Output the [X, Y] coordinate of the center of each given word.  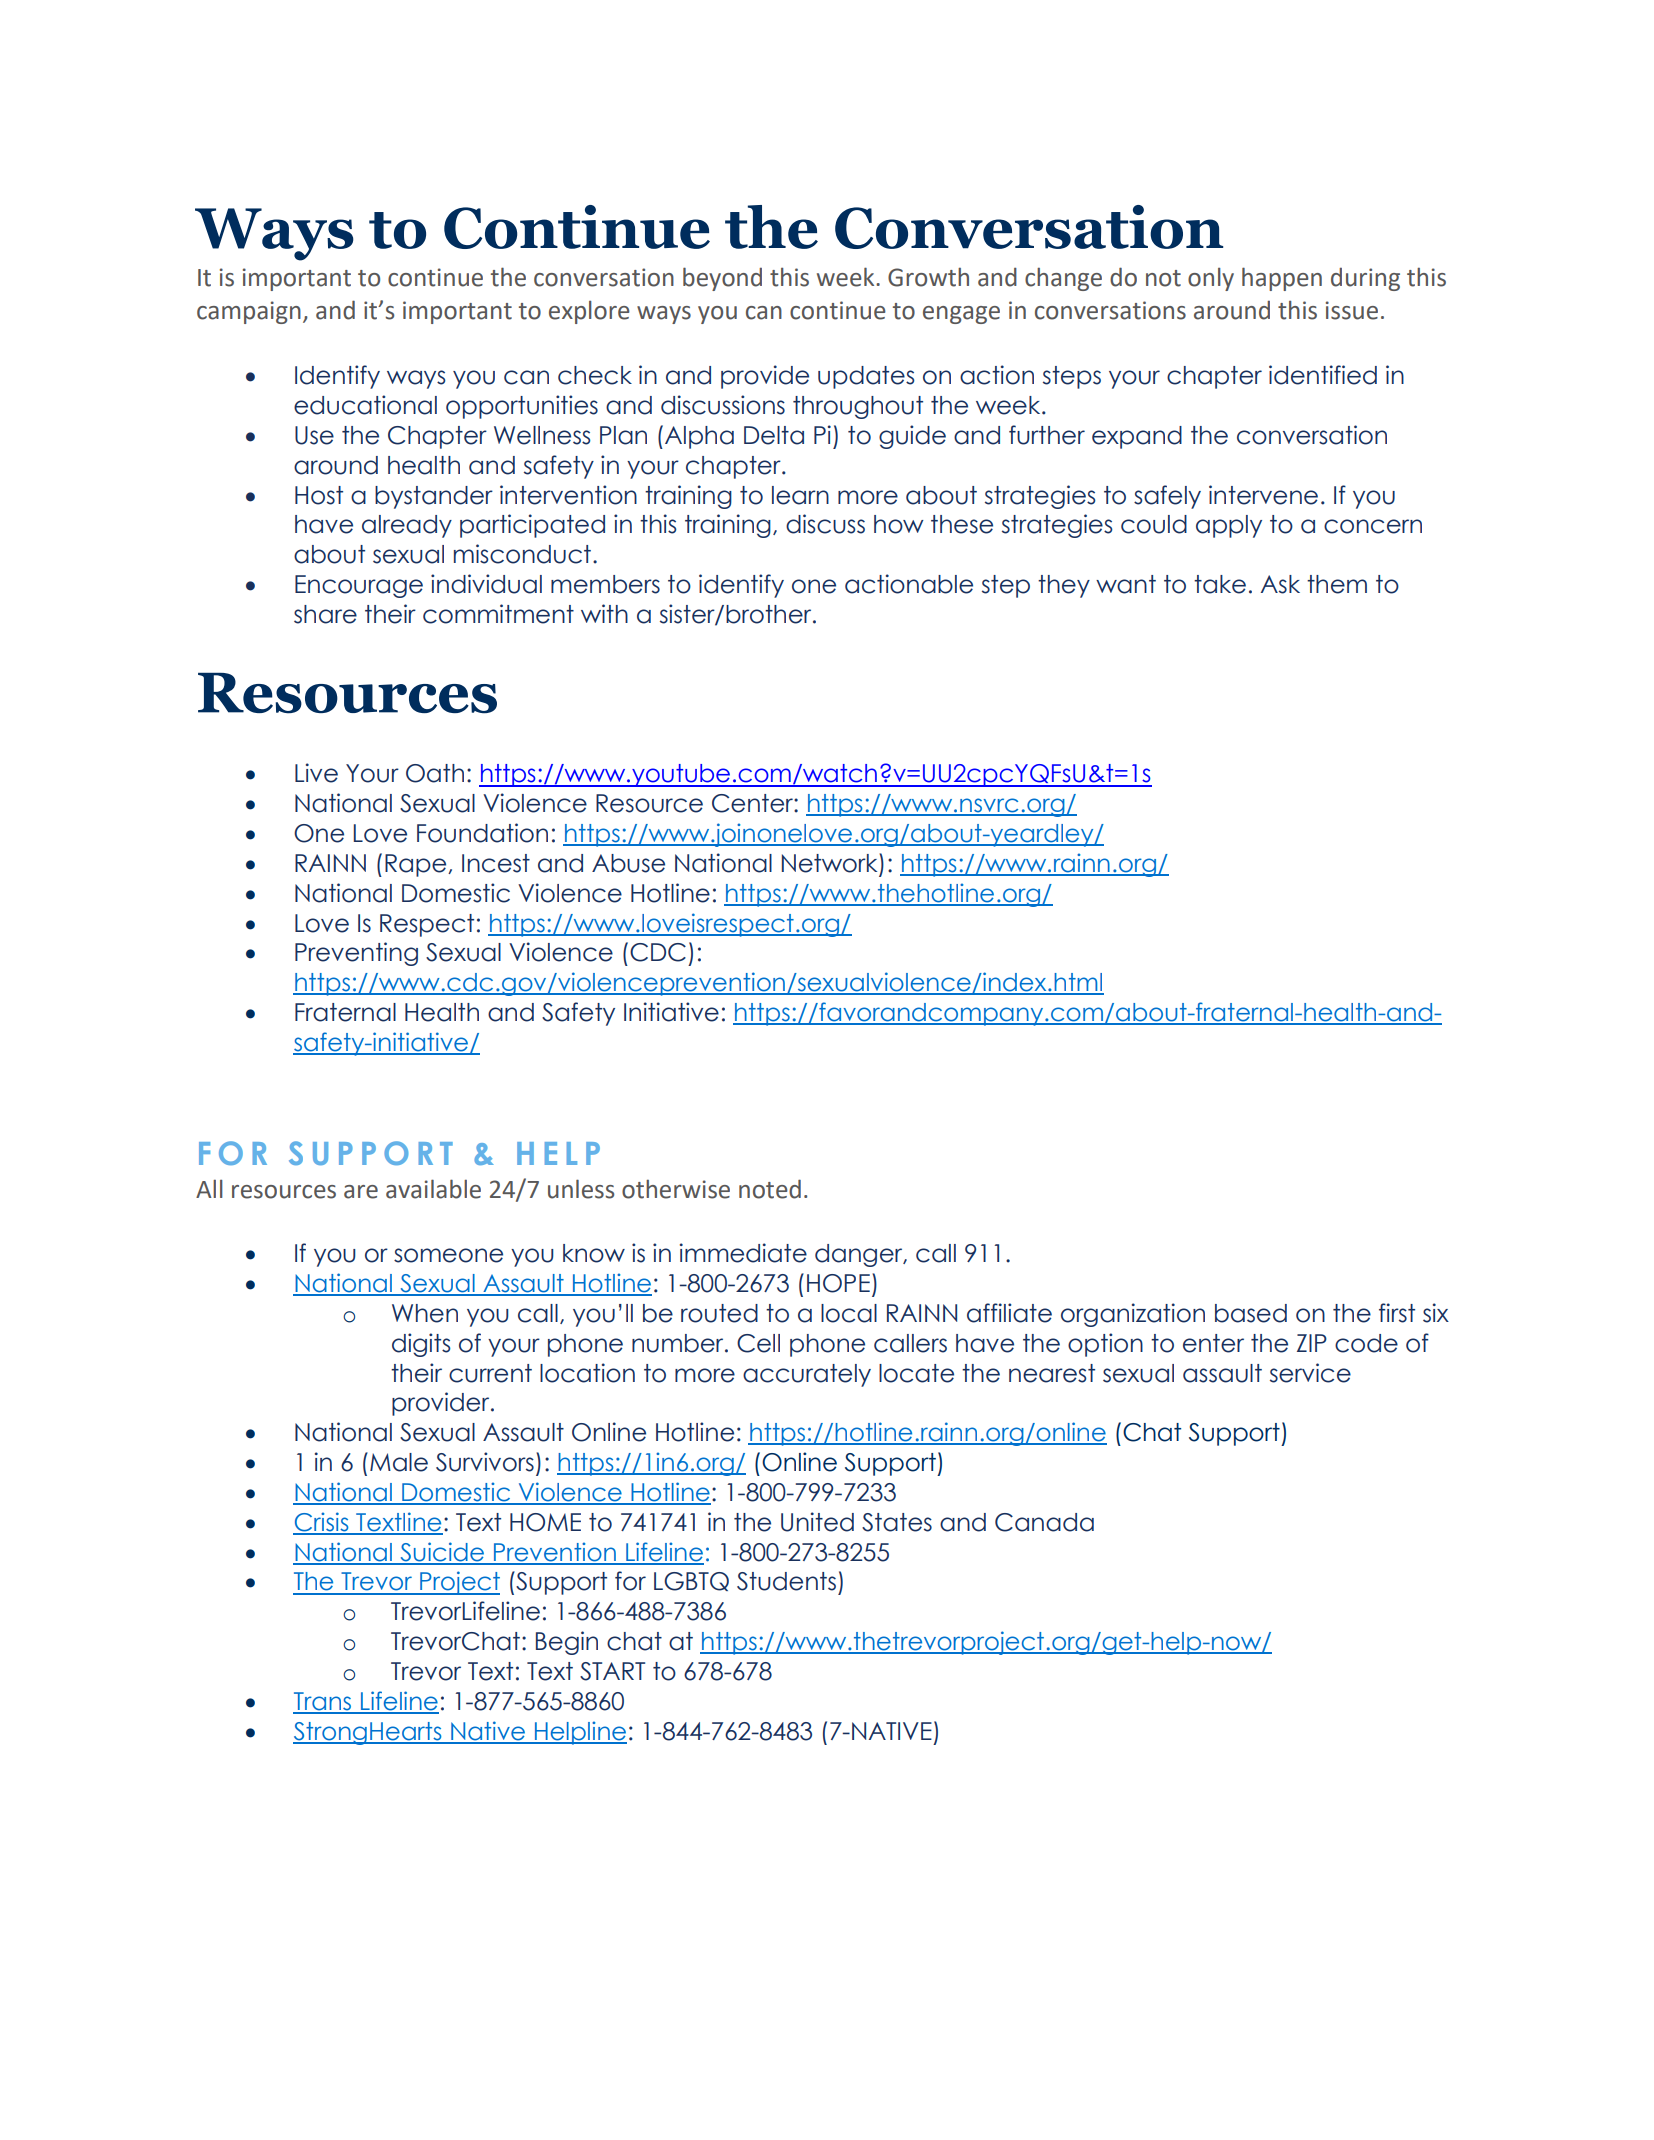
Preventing [356, 954]
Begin [567, 1643]
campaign [249, 312]
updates [866, 377]
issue [1352, 310]
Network [831, 863]
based [1251, 1313]
